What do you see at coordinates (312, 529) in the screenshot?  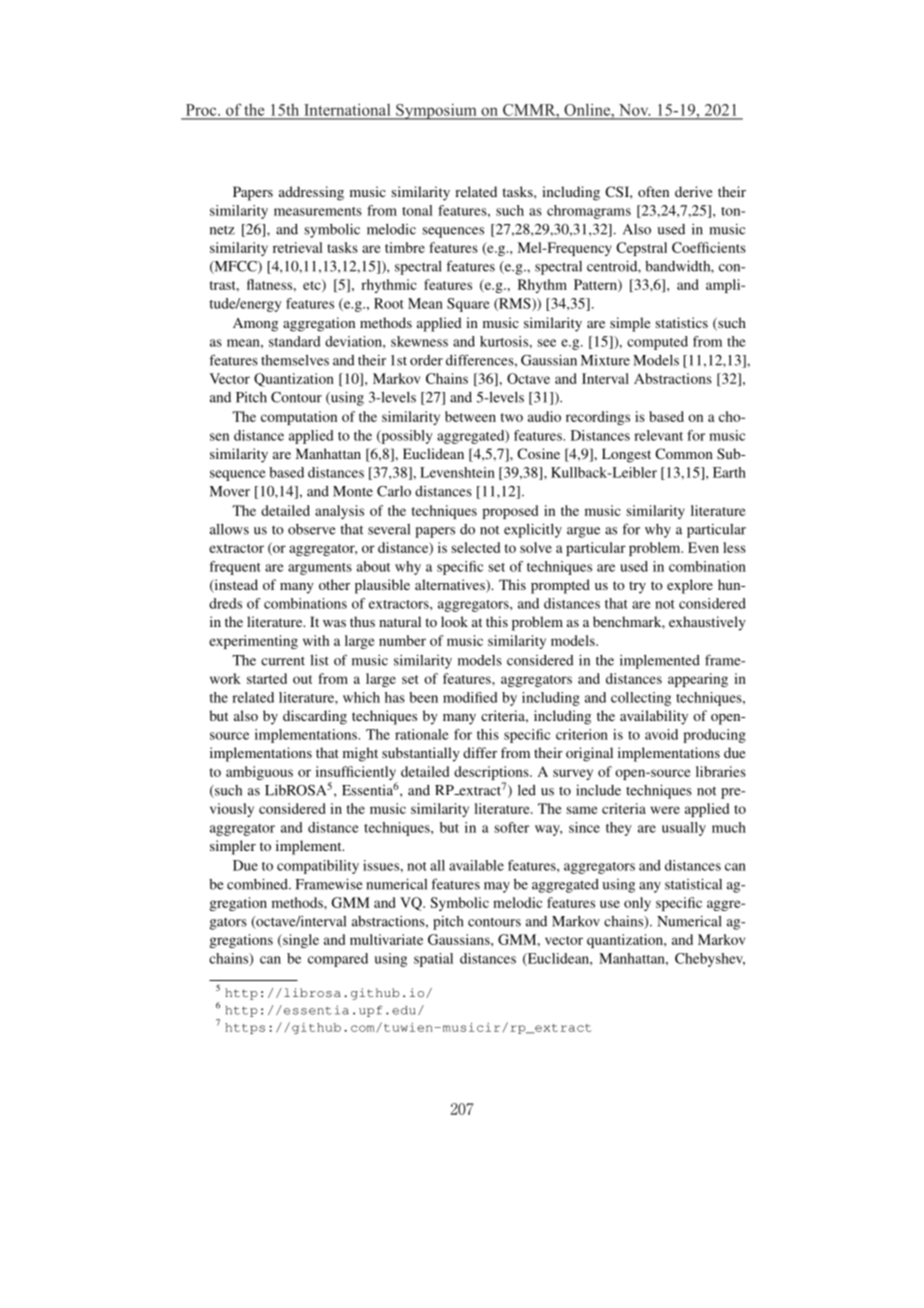 I see `observe` at bounding box center [312, 529].
